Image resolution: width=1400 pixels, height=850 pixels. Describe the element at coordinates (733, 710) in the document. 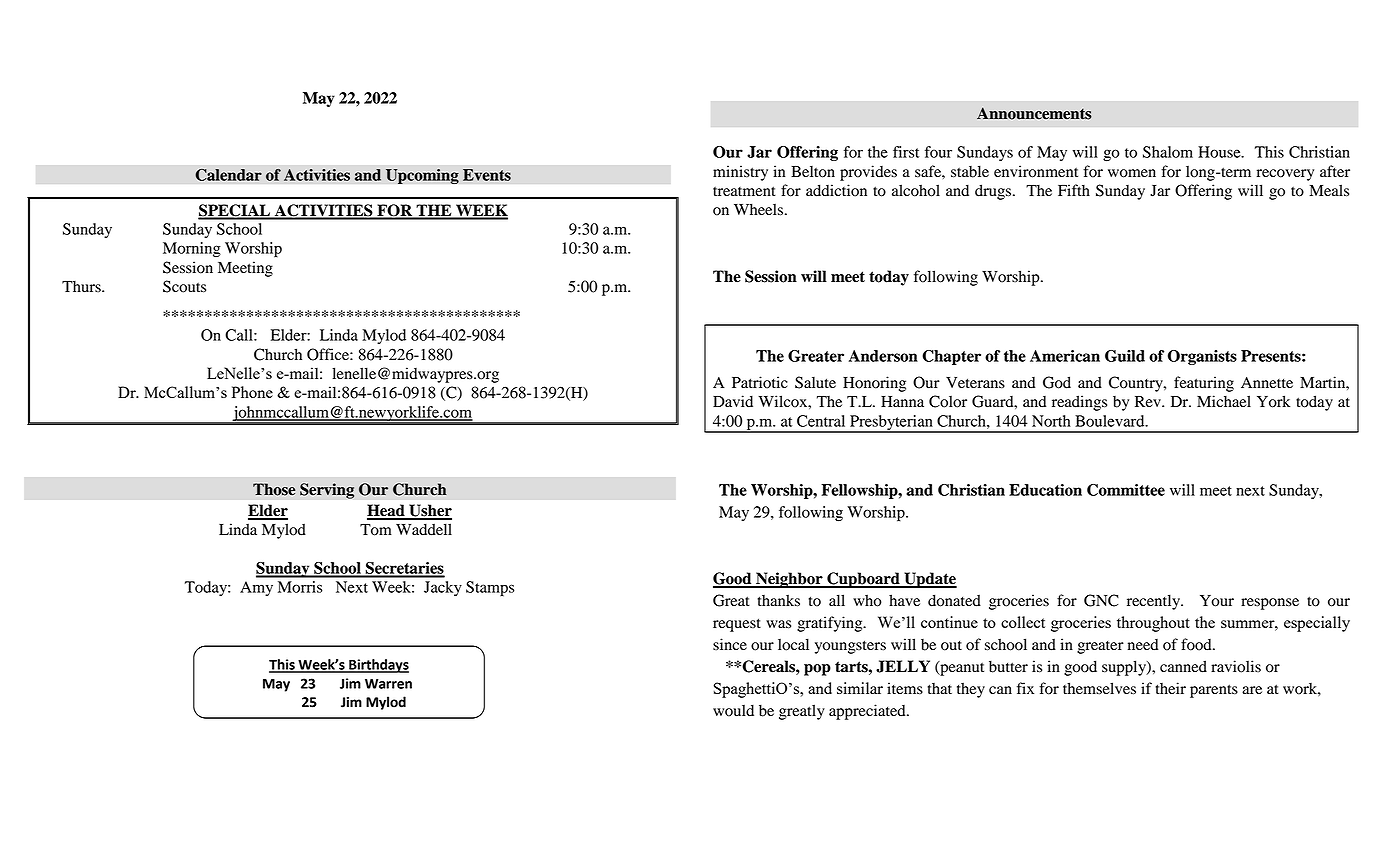

I see `would` at that location.
